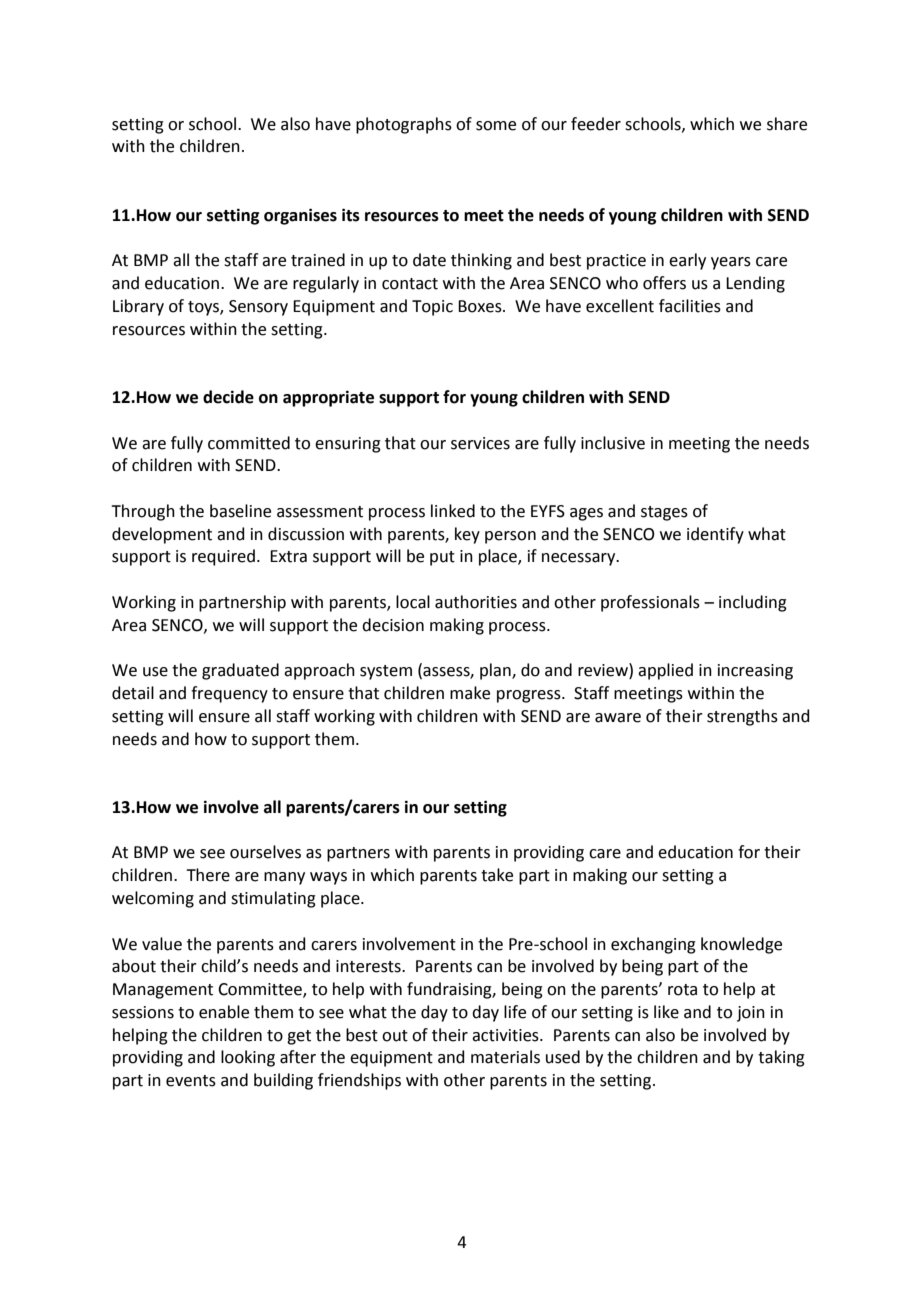  What do you see at coordinates (742, 717) in the image?
I see `strengths` at bounding box center [742, 717].
